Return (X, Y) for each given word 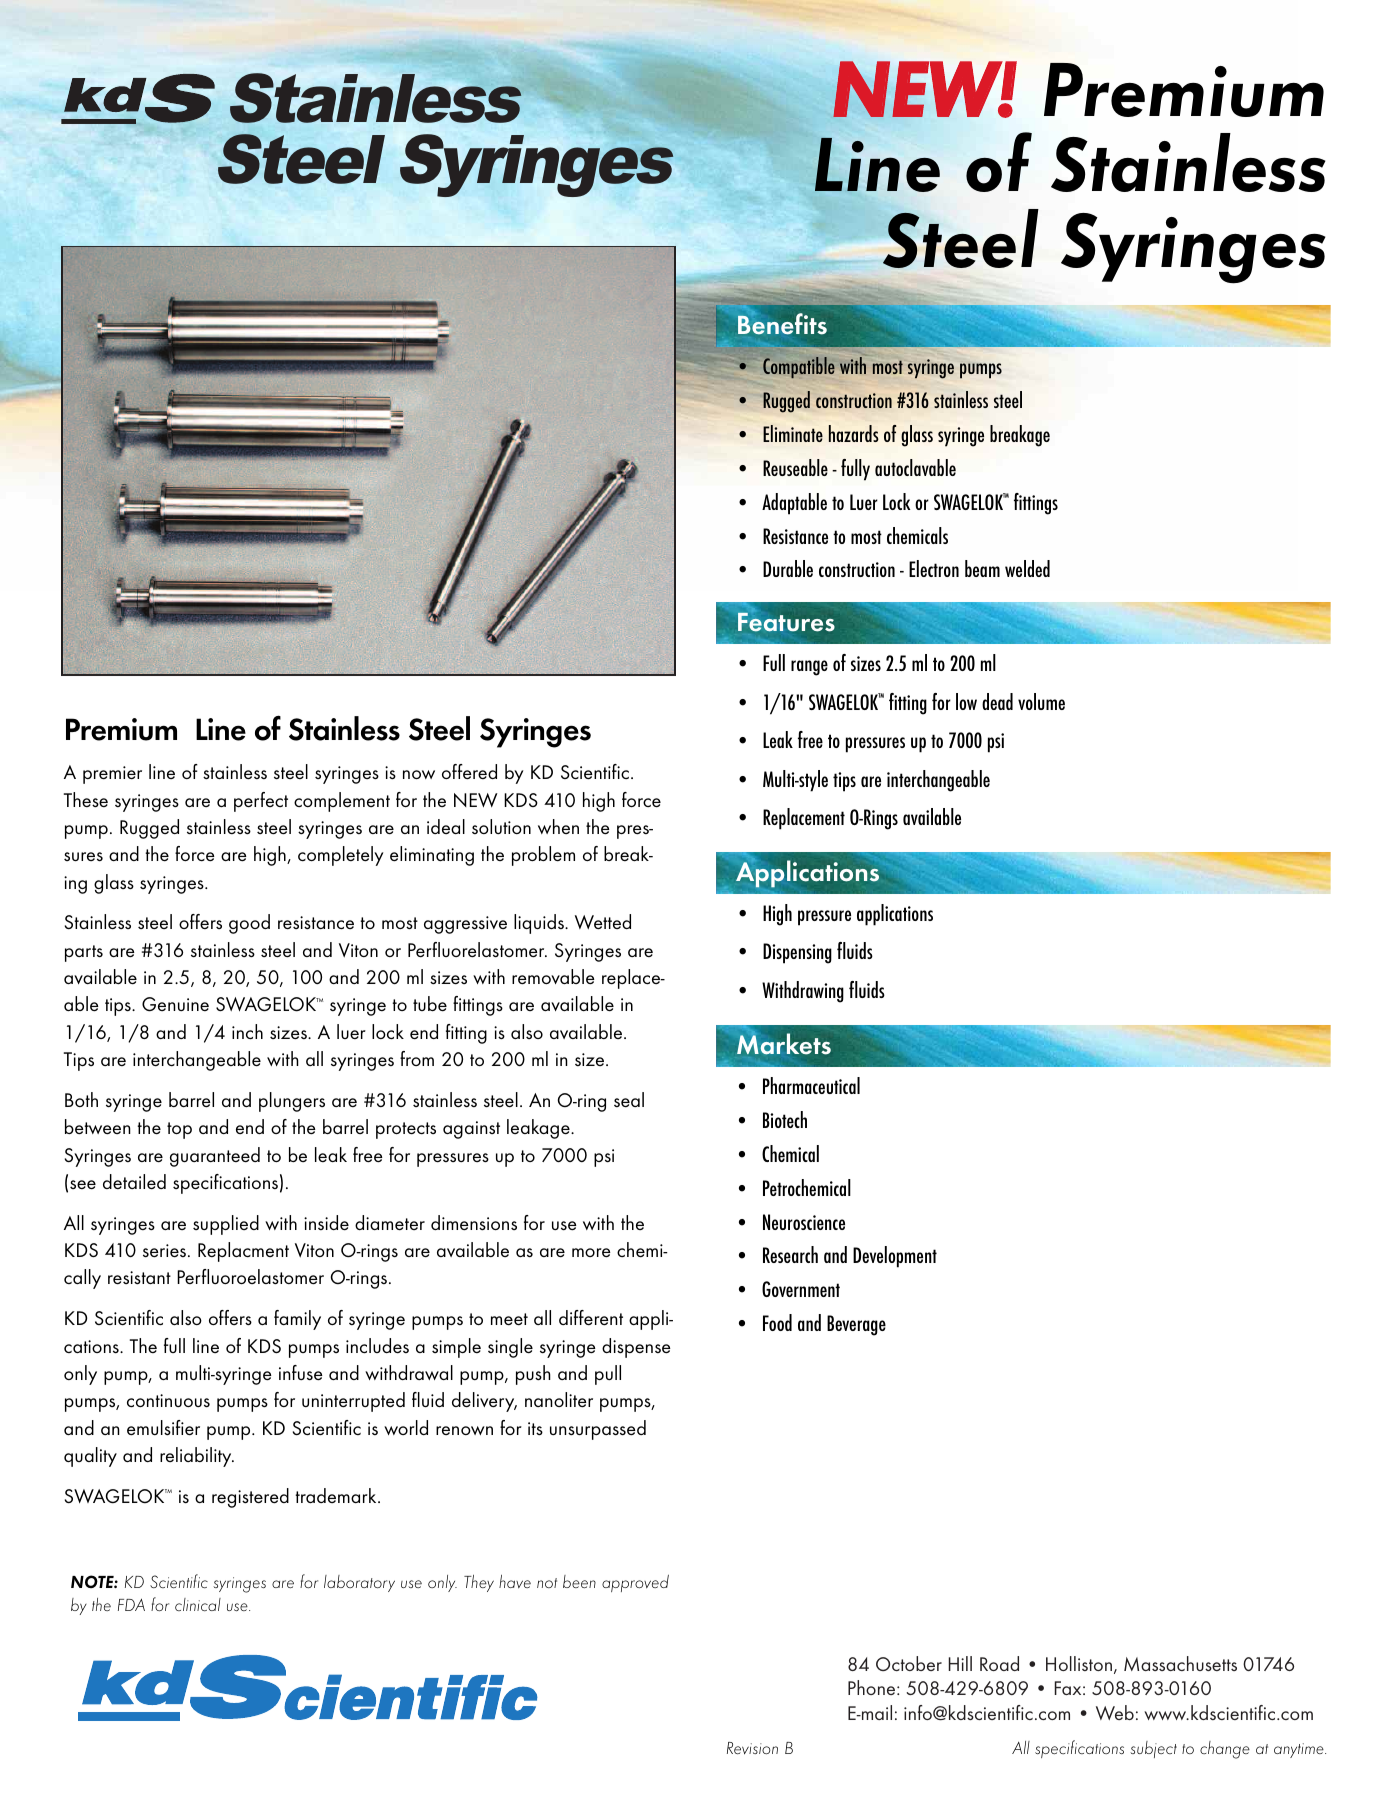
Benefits (782, 325)
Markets (784, 1045)
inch (247, 1032)
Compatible (799, 367)
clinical (198, 1604)
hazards (854, 433)
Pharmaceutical (811, 1085)
